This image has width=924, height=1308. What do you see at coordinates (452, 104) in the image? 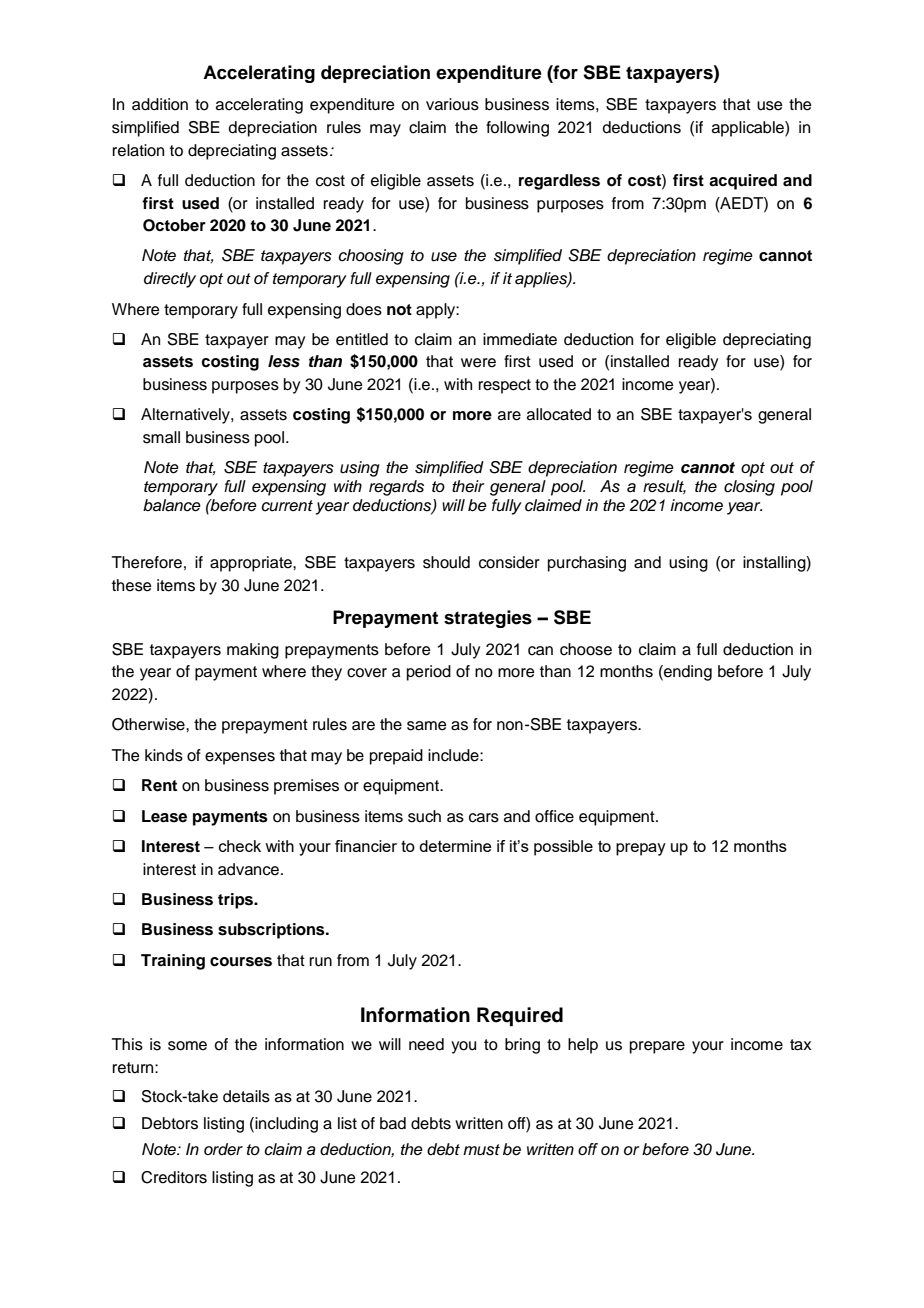
I see `various` at bounding box center [452, 104].
